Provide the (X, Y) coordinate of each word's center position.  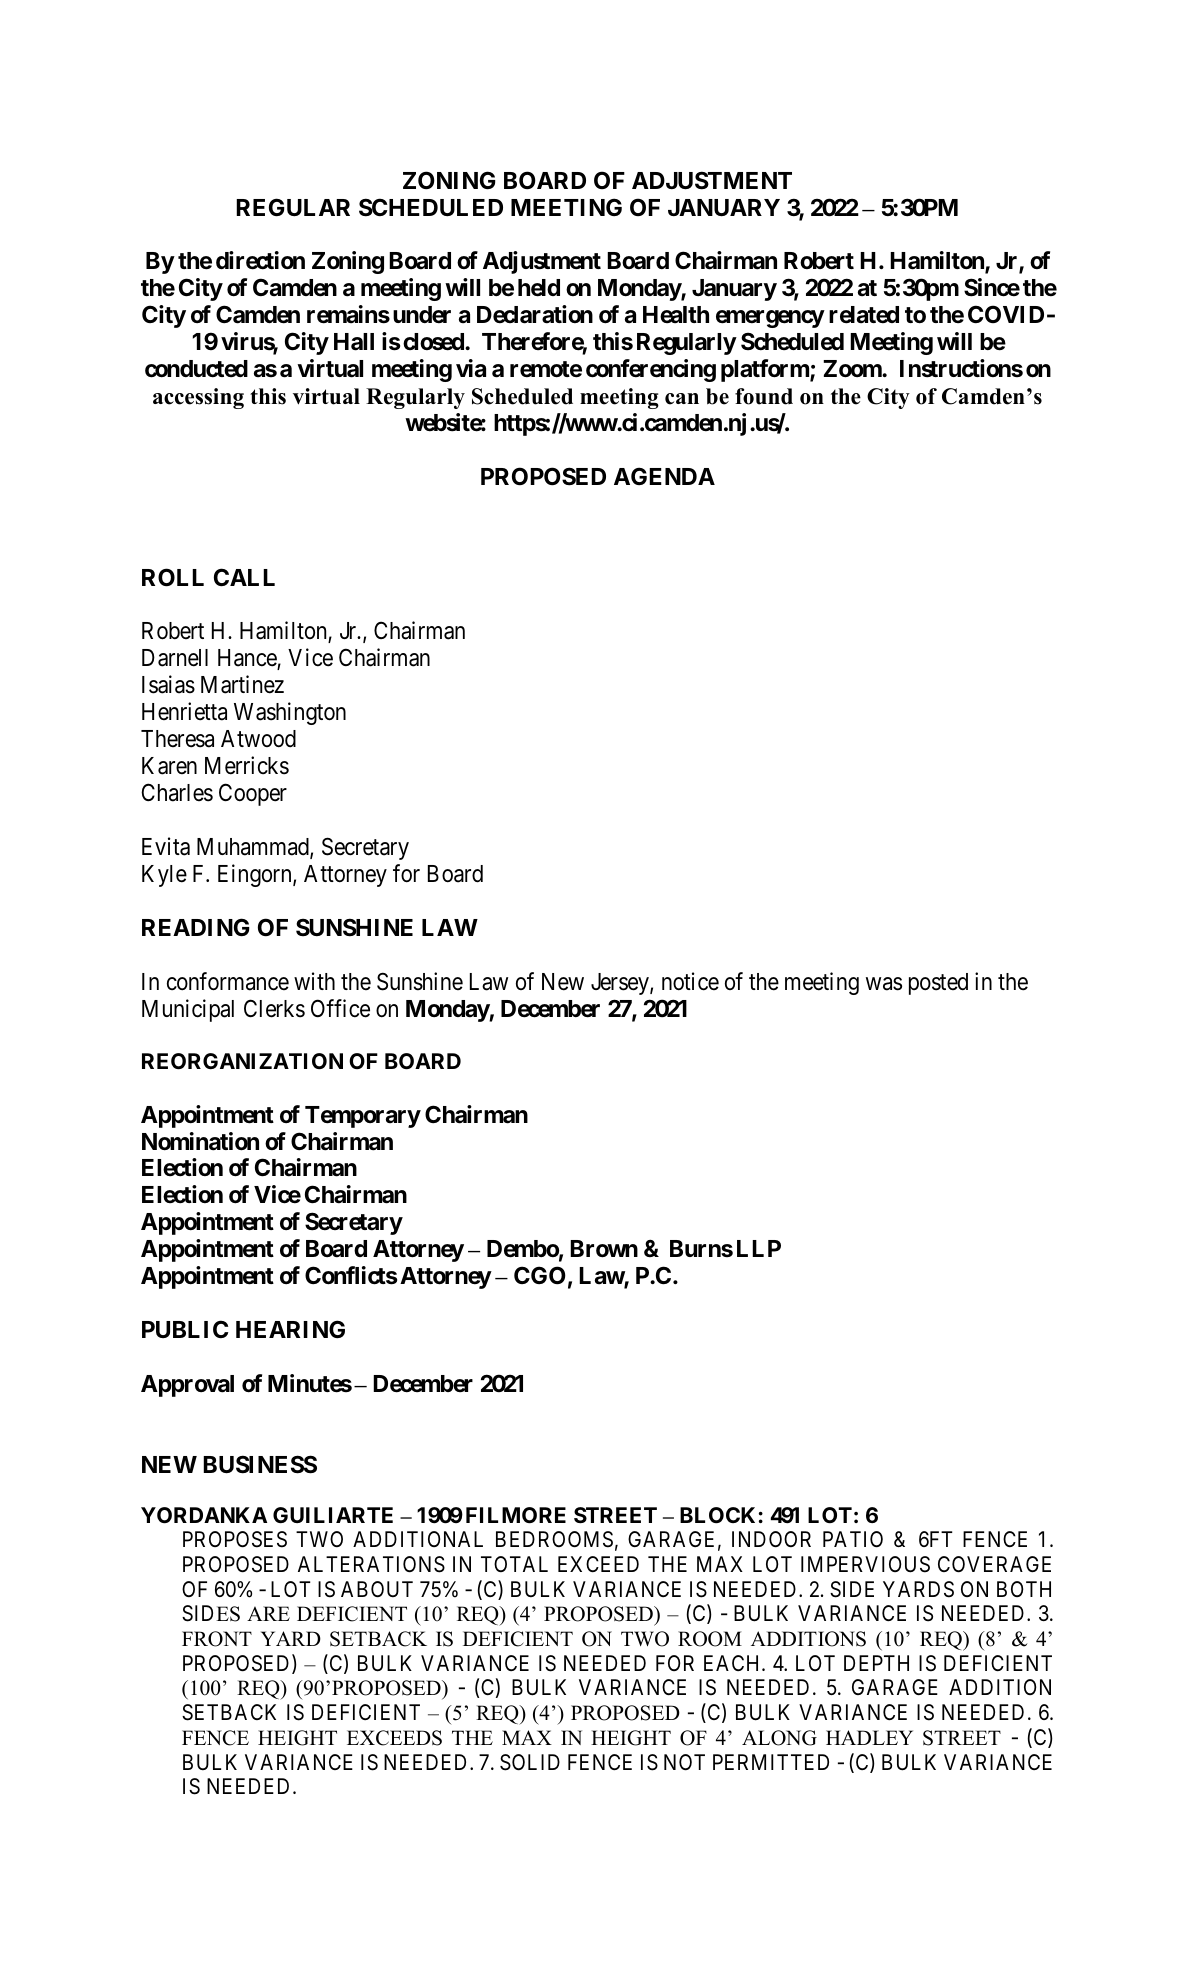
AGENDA (664, 476)
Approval (187, 1386)
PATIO (853, 1539)
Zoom (853, 369)
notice (690, 981)
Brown (604, 1249)
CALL (244, 577)
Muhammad (254, 848)
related (864, 315)
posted (938, 984)
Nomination (200, 1141)
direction (260, 260)
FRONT (217, 1639)
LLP (759, 1248)
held (539, 288)
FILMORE (516, 1515)
